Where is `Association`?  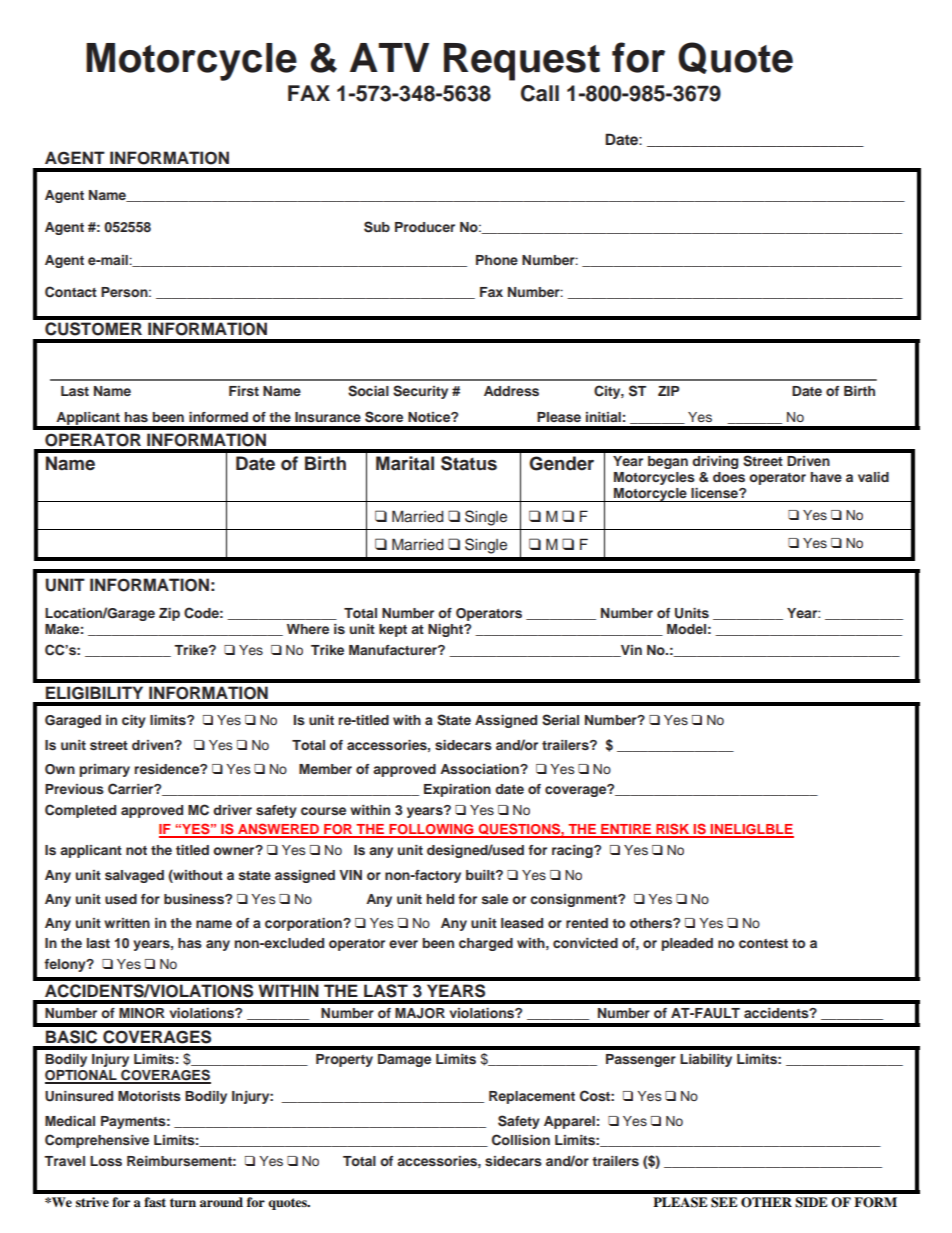 Association is located at coordinates (480, 769).
